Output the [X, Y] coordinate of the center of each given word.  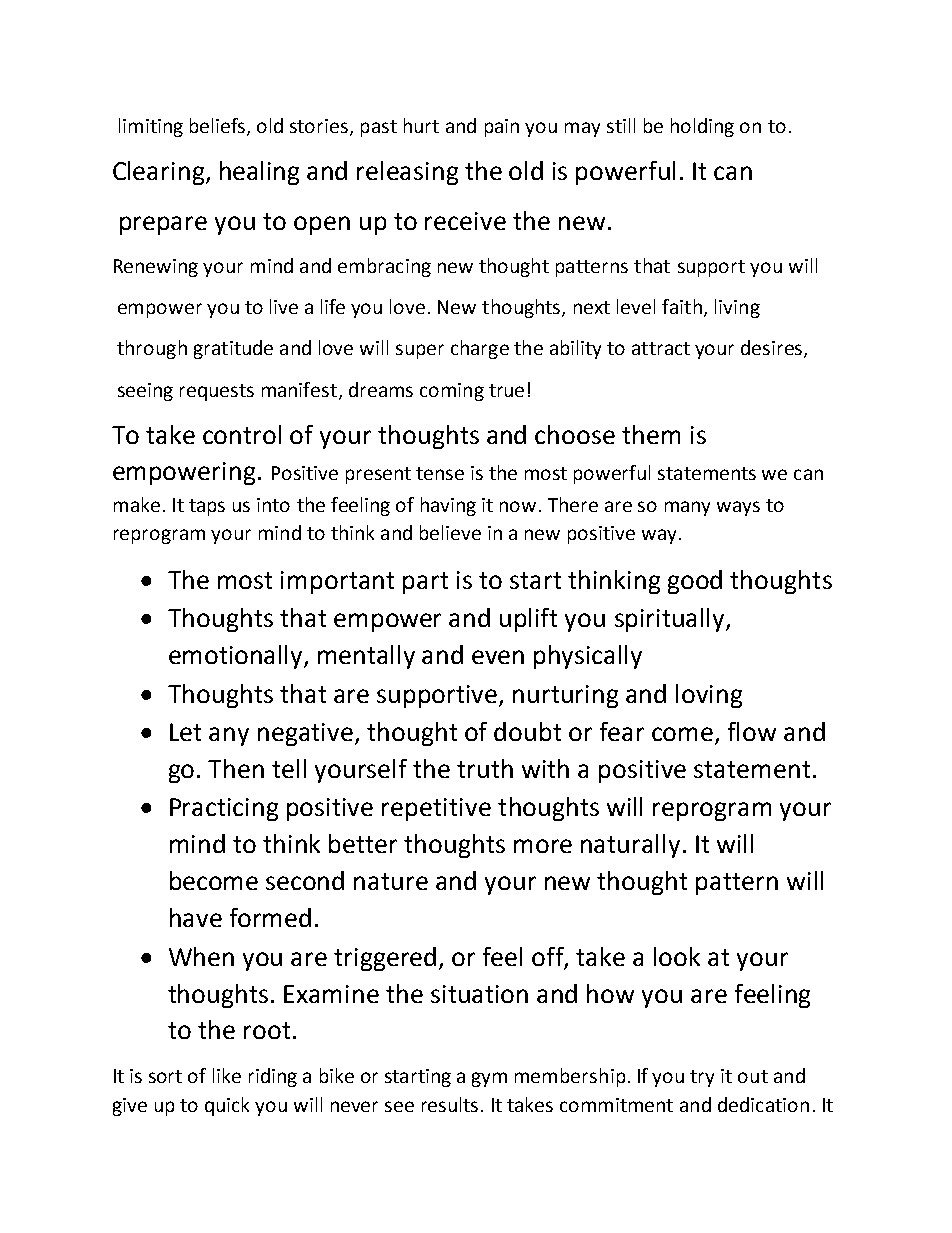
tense [440, 473]
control [242, 434]
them [651, 434]
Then [236, 768]
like [227, 1075]
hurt [421, 125]
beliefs [219, 127]
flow [752, 731]
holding [702, 127]
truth [485, 768]
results [450, 1104]
